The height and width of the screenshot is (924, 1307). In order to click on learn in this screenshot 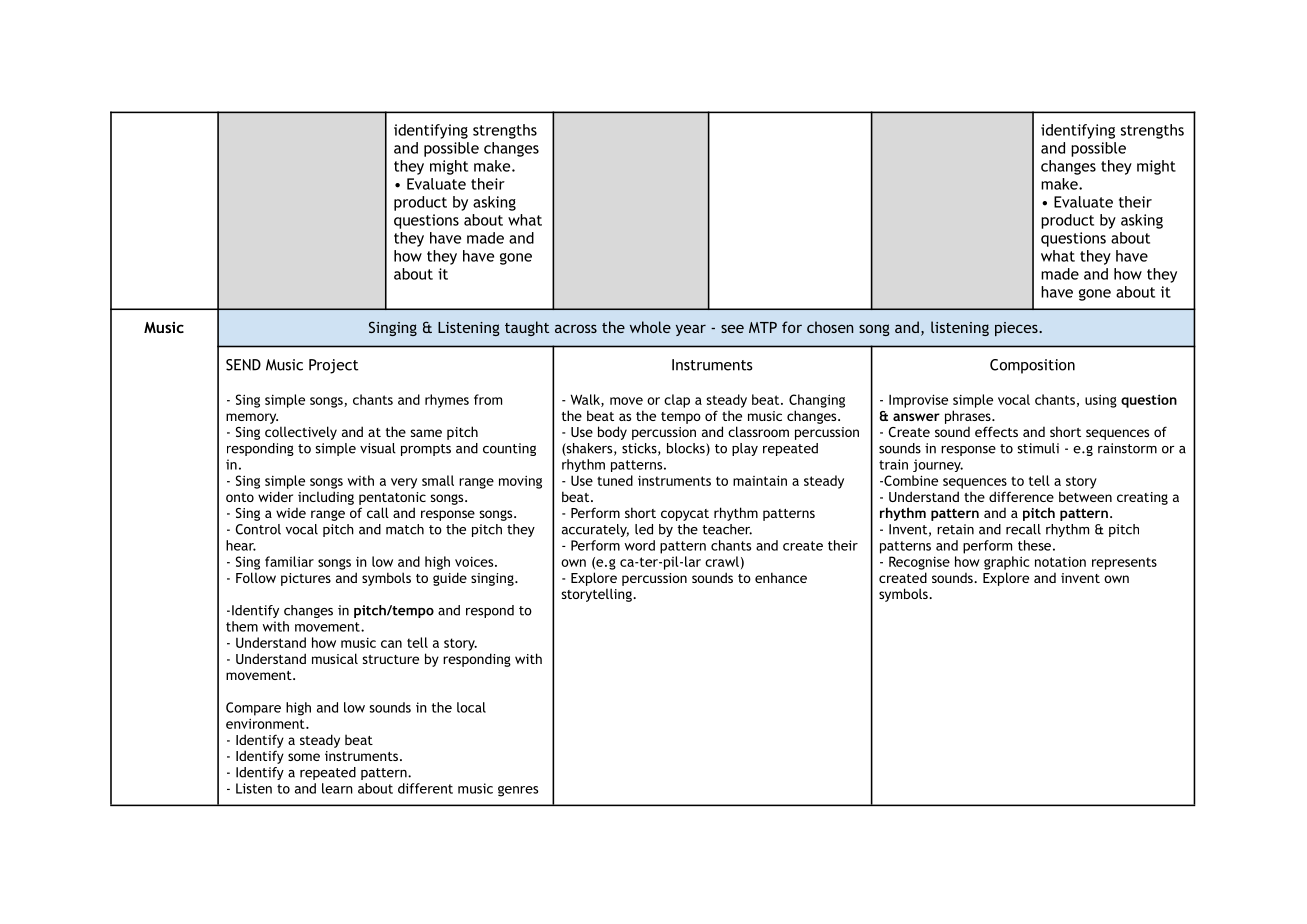, I will do `click(337, 788)`.
